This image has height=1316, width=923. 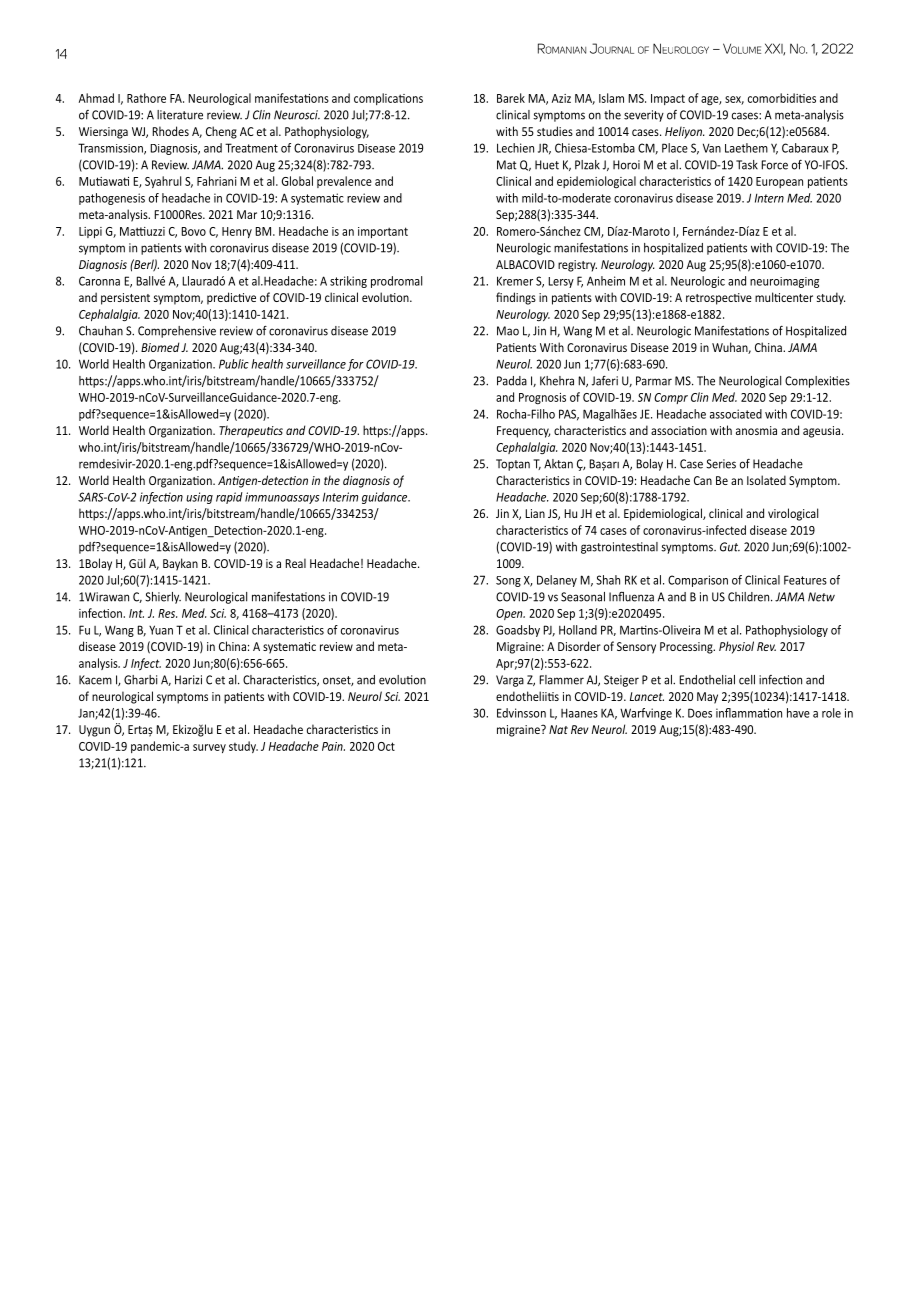 I want to click on Children, so click(x=750, y=597).
